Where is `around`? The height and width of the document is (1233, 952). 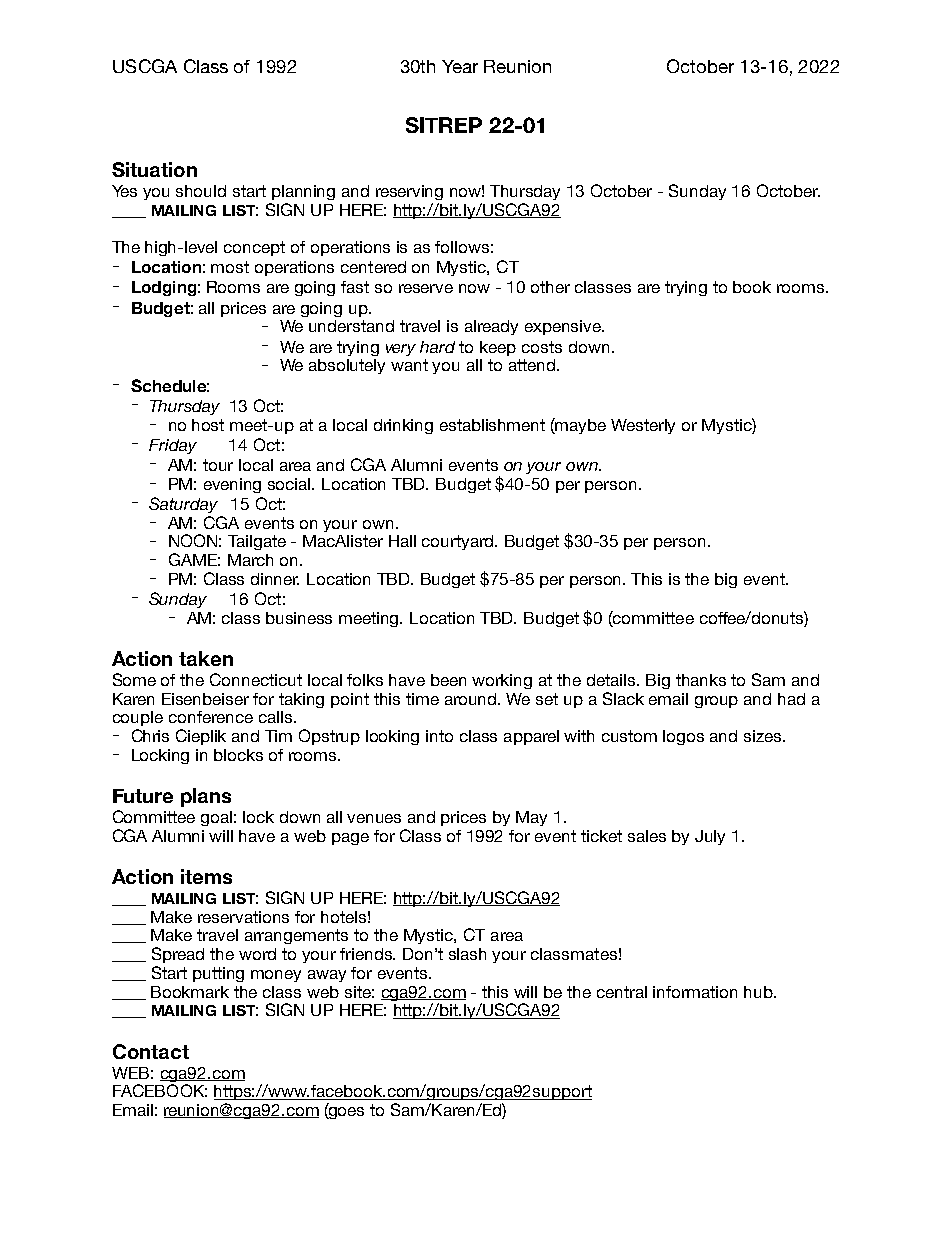 around is located at coordinates (472, 699).
